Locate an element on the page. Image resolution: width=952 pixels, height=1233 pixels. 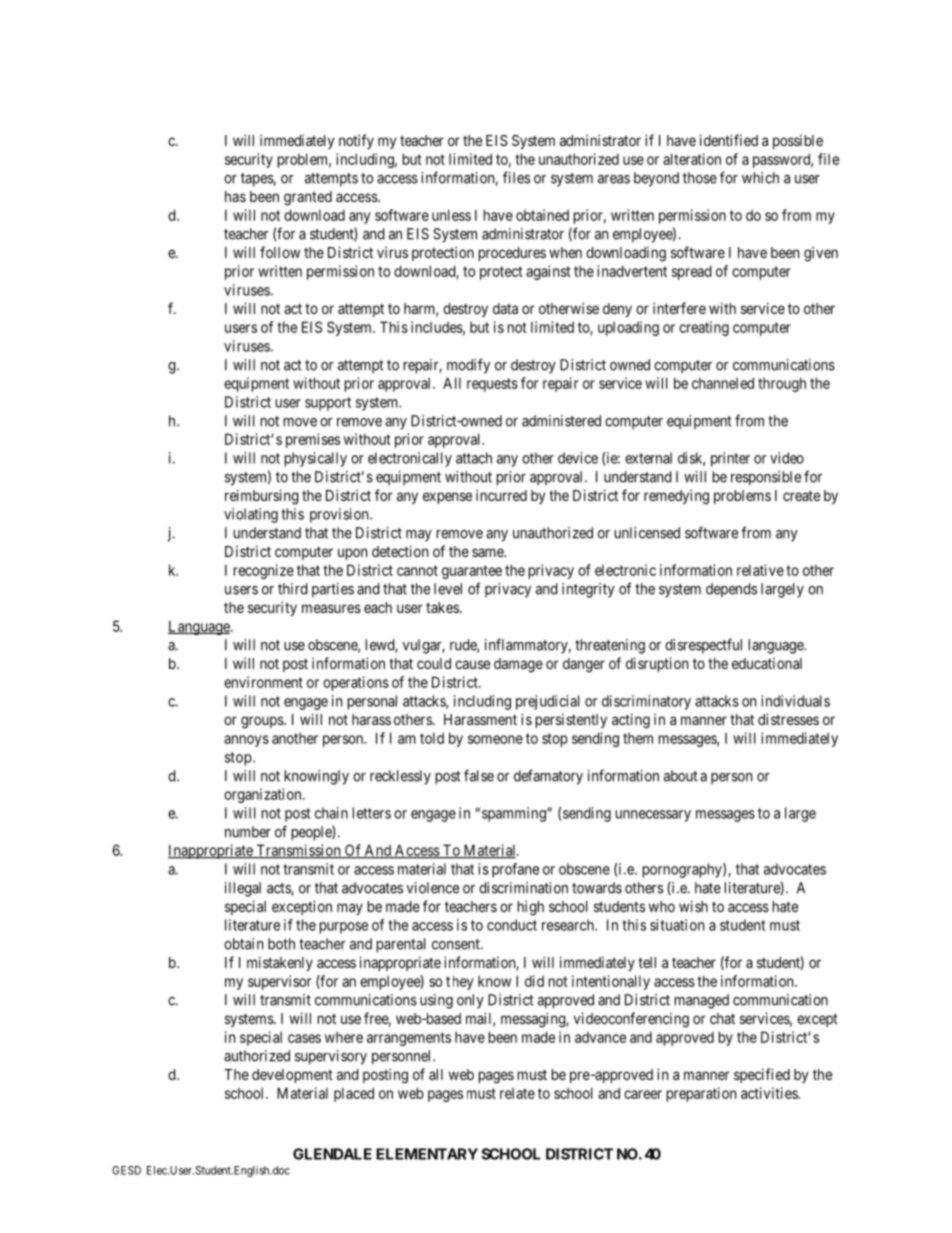
granted is located at coordinates (308, 198).
